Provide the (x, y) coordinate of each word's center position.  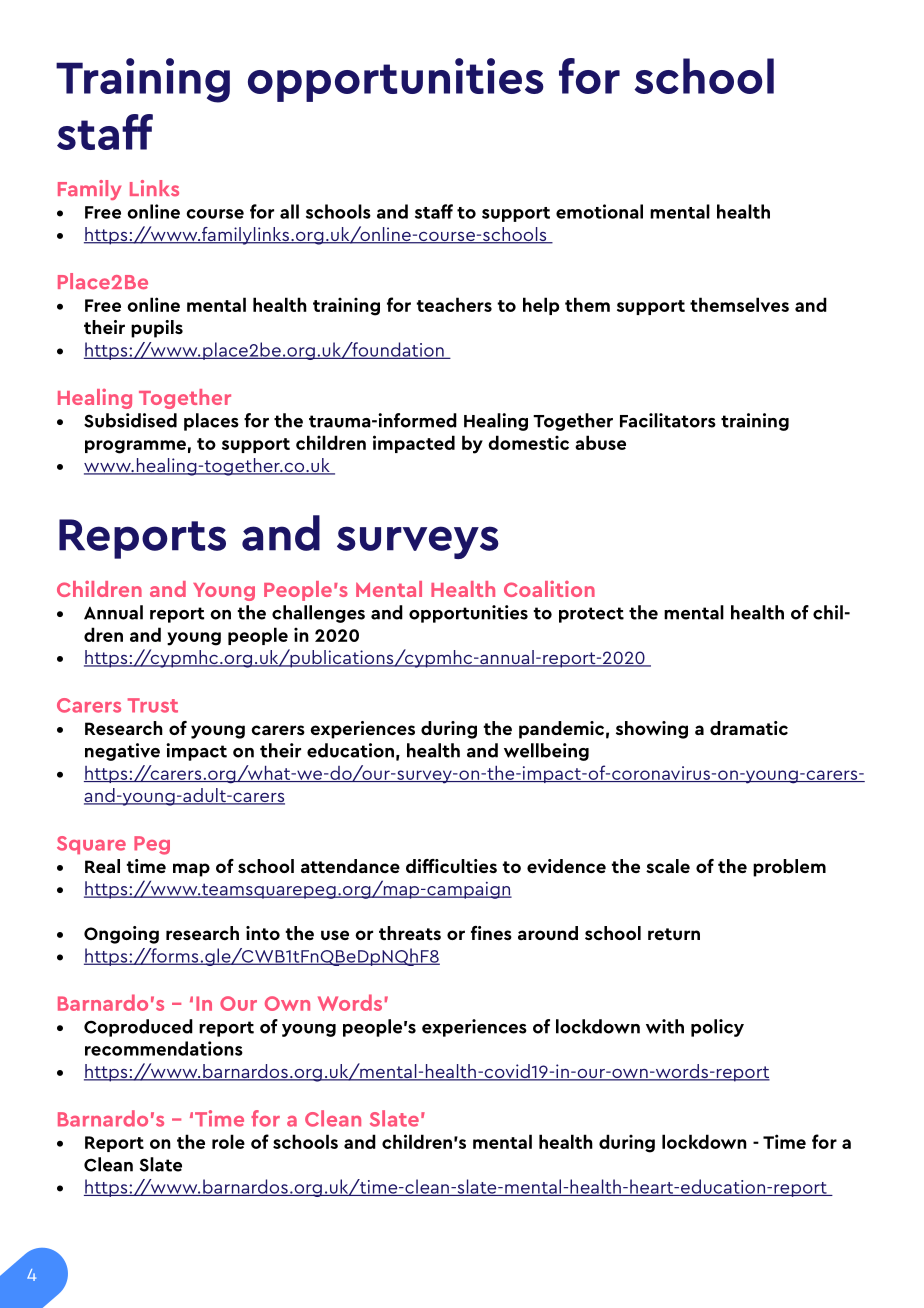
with (665, 1026)
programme (135, 447)
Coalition (549, 589)
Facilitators (668, 420)
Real (102, 866)
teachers (454, 304)
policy (717, 1028)
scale (668, 866)
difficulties (451, 866)
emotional (599, 211)
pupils (157, 329)
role (228, 1141)
